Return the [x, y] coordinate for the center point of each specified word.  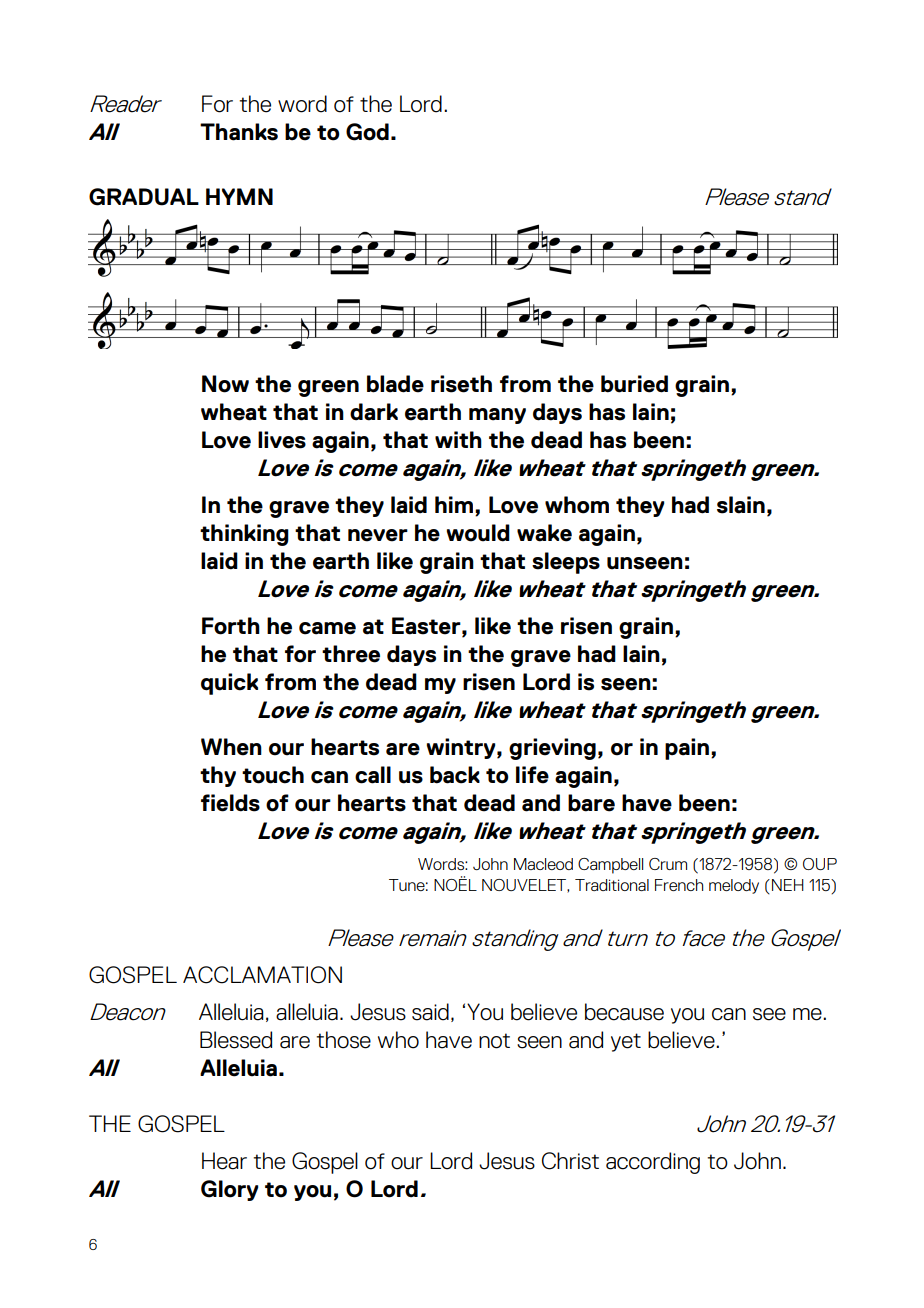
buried [634, 384]
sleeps [566, 563]
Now [225, 384]
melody [734, 886]
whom [577, 505]
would [478, 533]
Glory [229, 1190]
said [430, 1012]
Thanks [239, 132]
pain [687, 749]
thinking [244, 535]
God [367, 132]
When [231, 747]
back [455, 775]
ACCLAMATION [262, 975]
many [497, 416]
